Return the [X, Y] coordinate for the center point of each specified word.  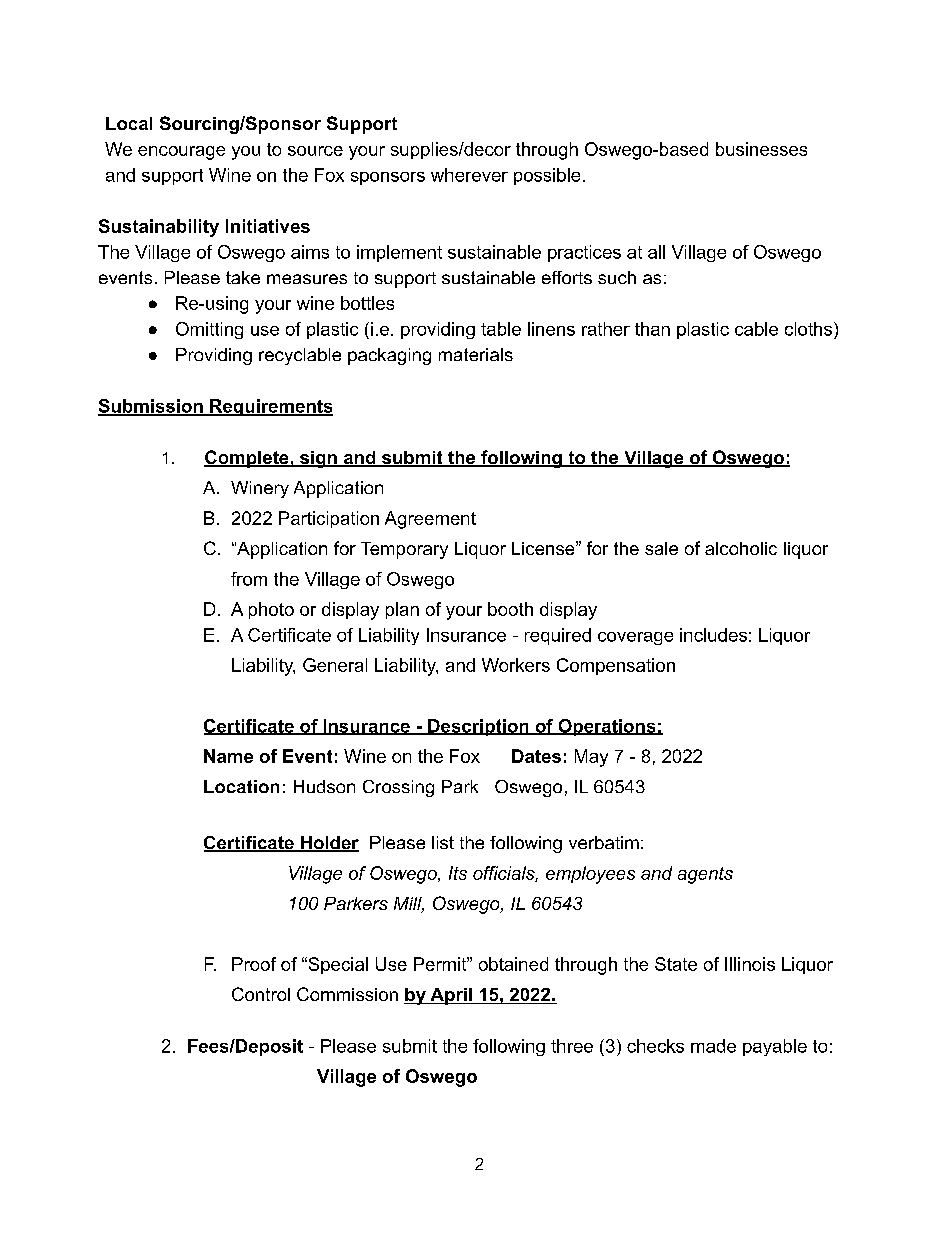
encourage [181, 153]
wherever [469, 175]
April [451, 996]
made [713, 1046]
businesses [761, 149]
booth [510, 609]
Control [261, 994]
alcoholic [741, 548]
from [249, 579]
